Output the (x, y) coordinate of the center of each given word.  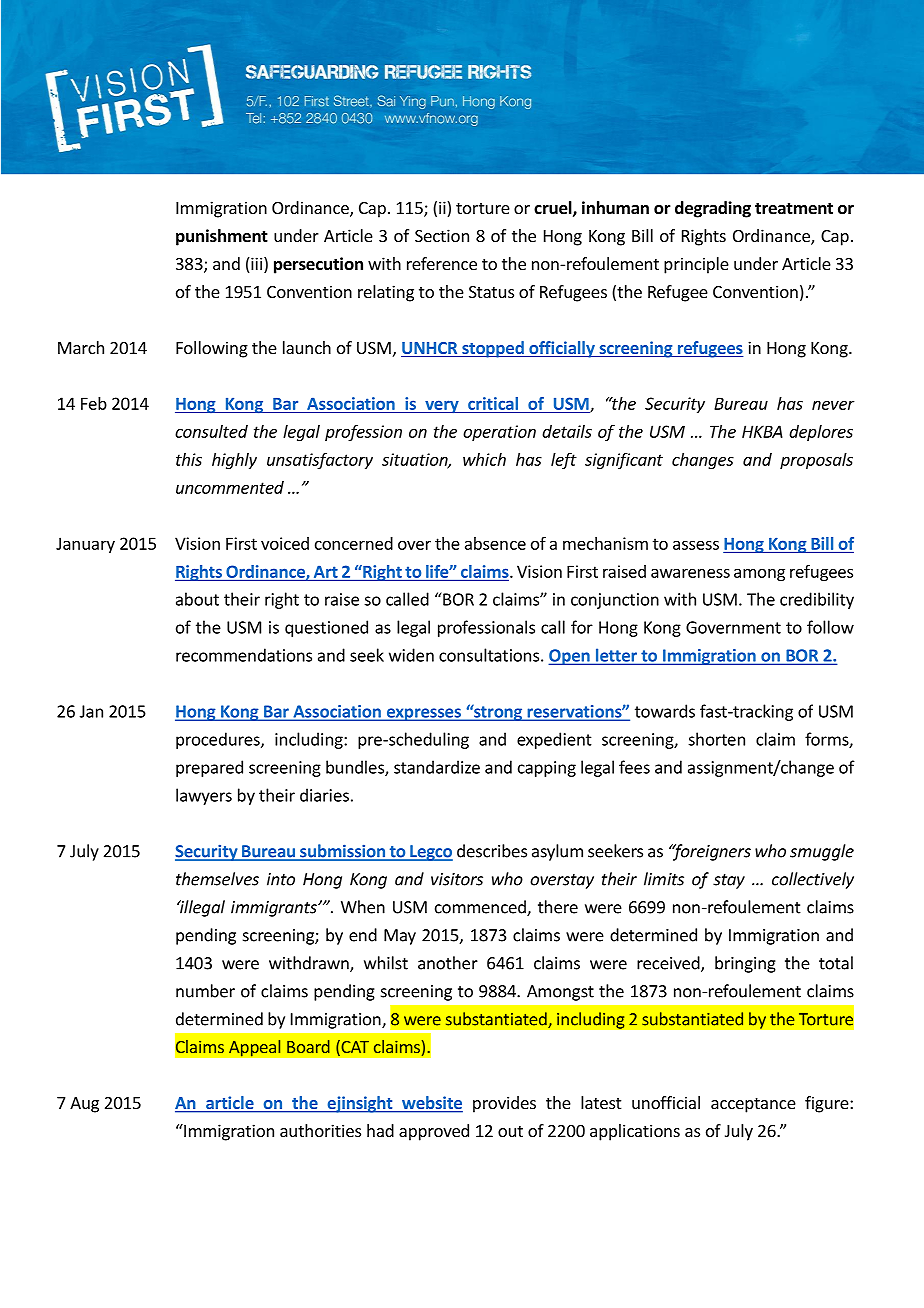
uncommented (230, 487)
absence (495, 543)
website (431, 1104)
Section (442, 235)
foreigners (710, 852)
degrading (713, 209)
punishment (222, 237)
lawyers (204, 796)
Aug (84, 1105)
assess (696, 545)
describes (492, 851)
